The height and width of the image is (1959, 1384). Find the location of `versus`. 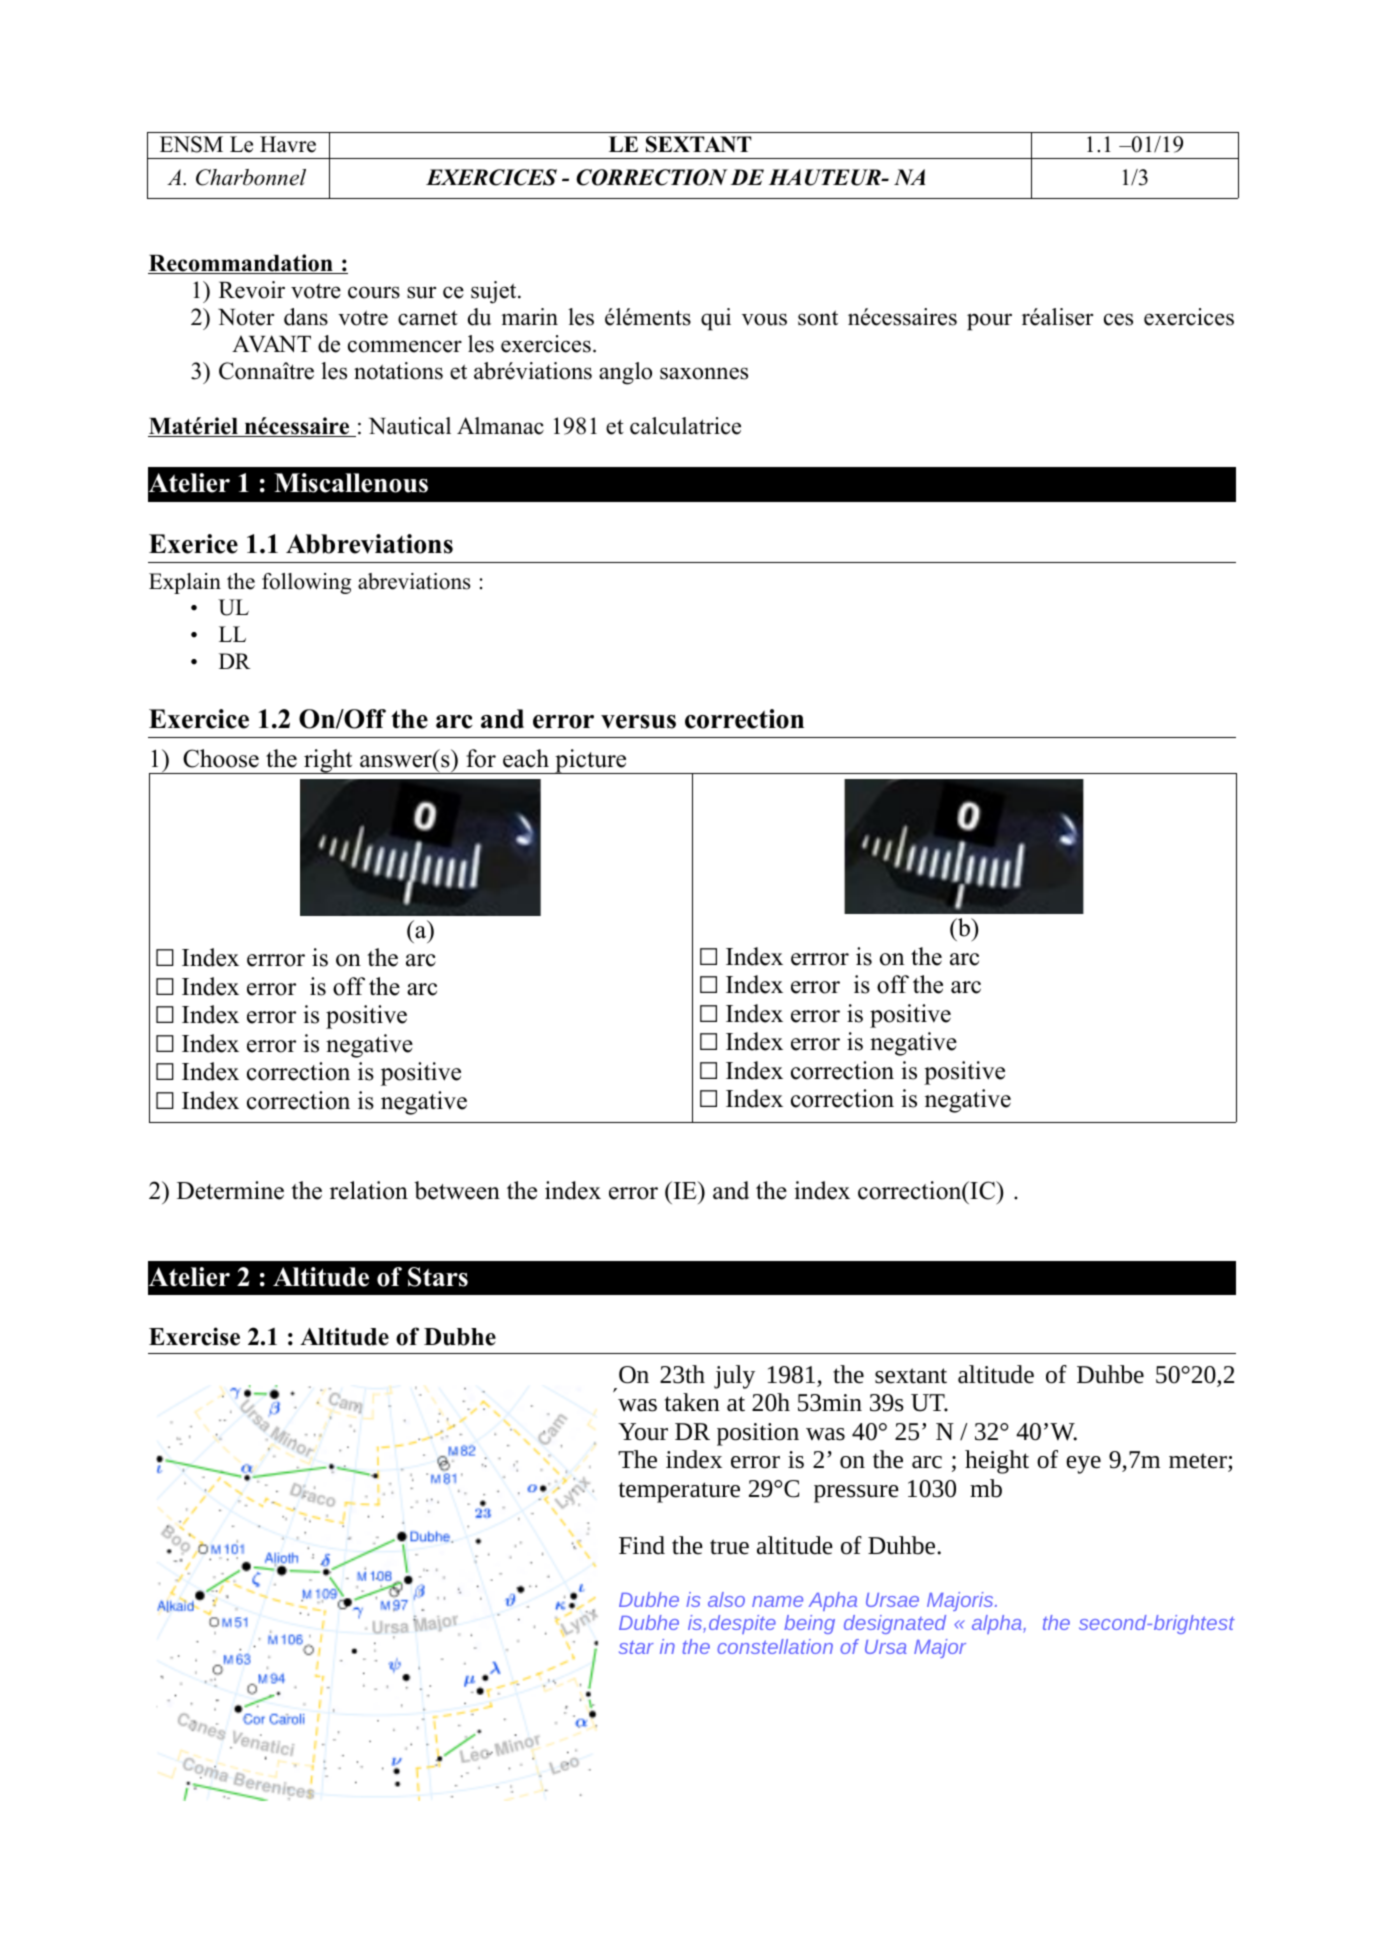

versus is located at coordinates (638, 722).
